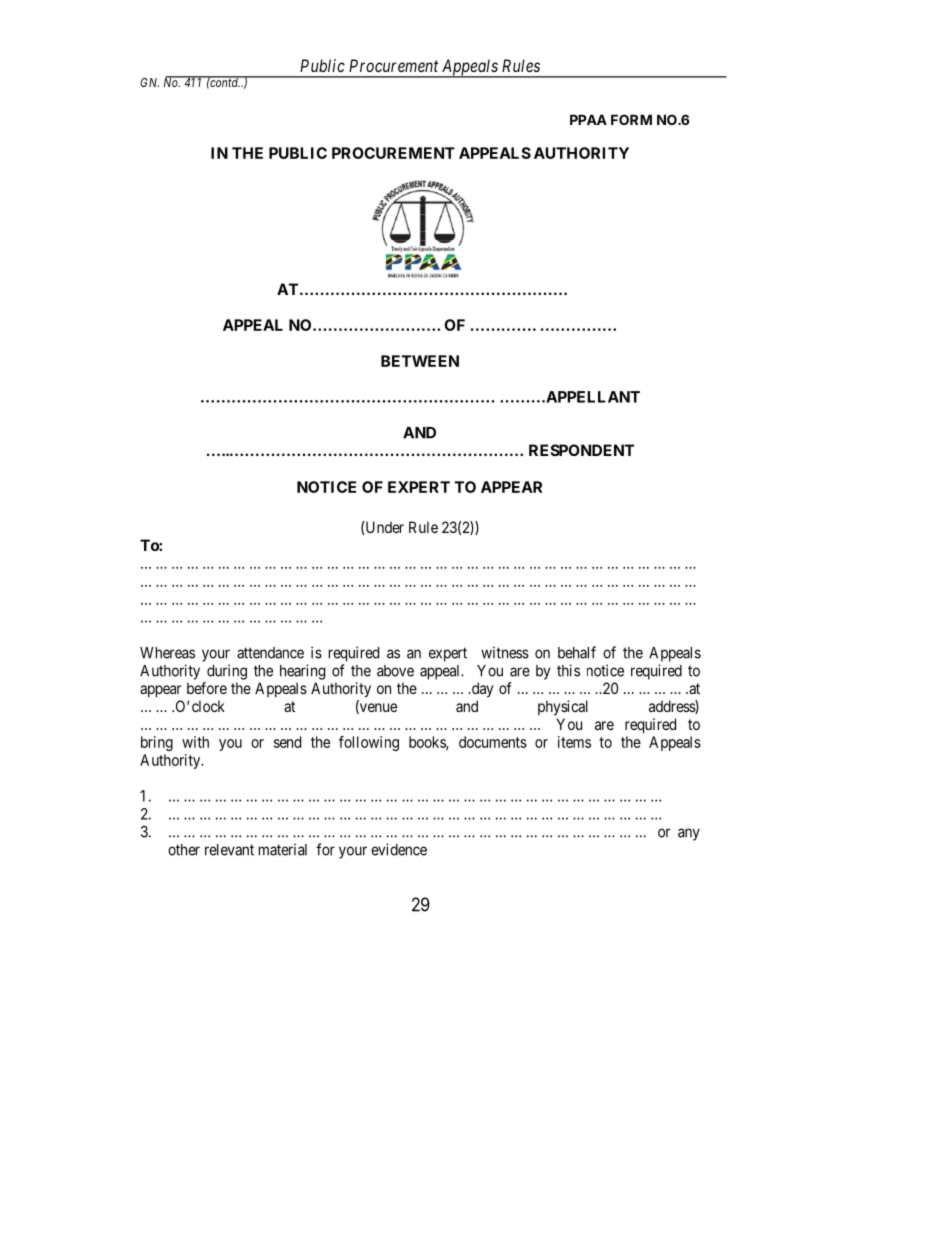  I want to click on evidence, so click(399, 849).
